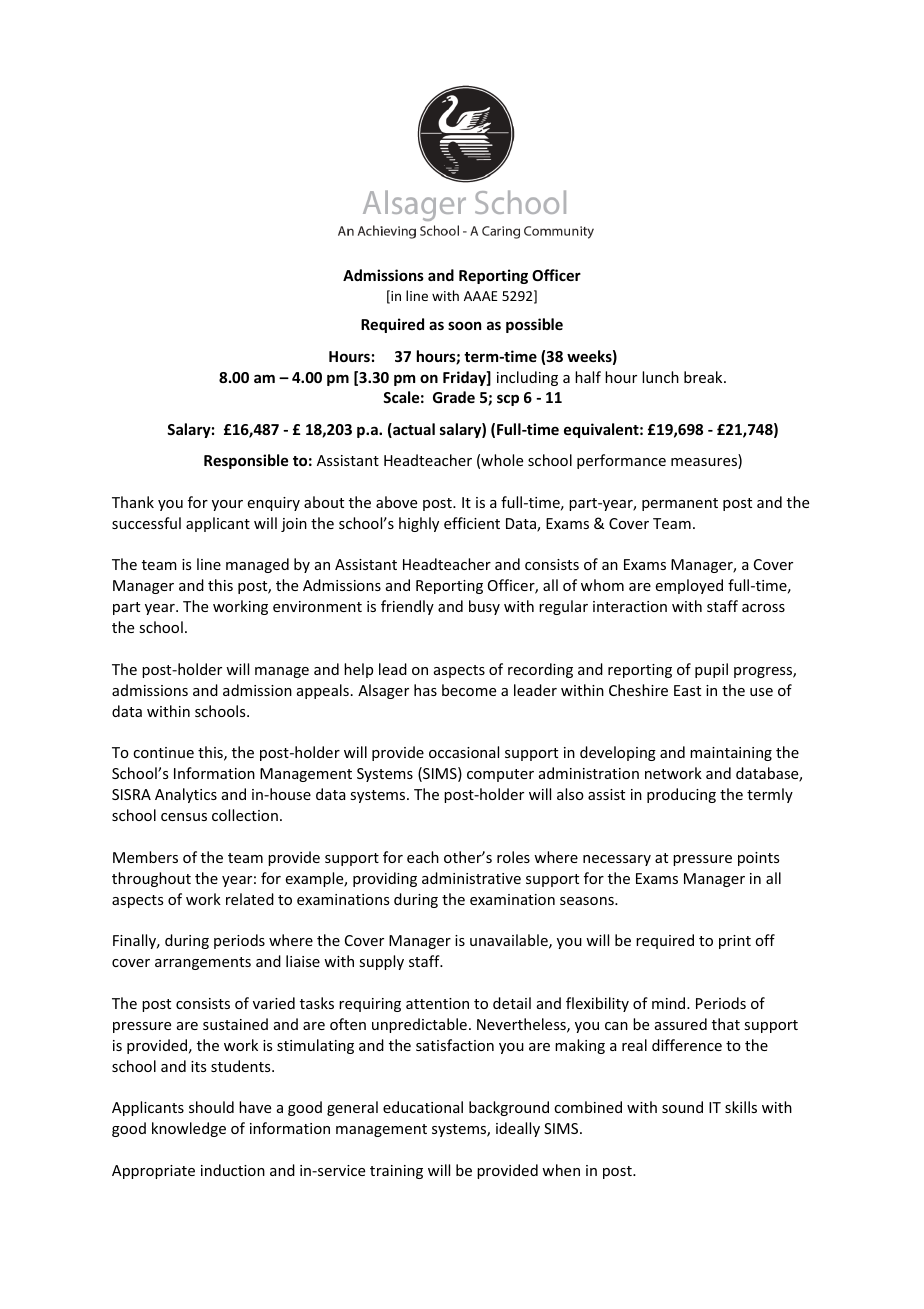  What do you see at coordinates (317, 606) in the image?
I see `environment` at bounding box center [317, 606].
